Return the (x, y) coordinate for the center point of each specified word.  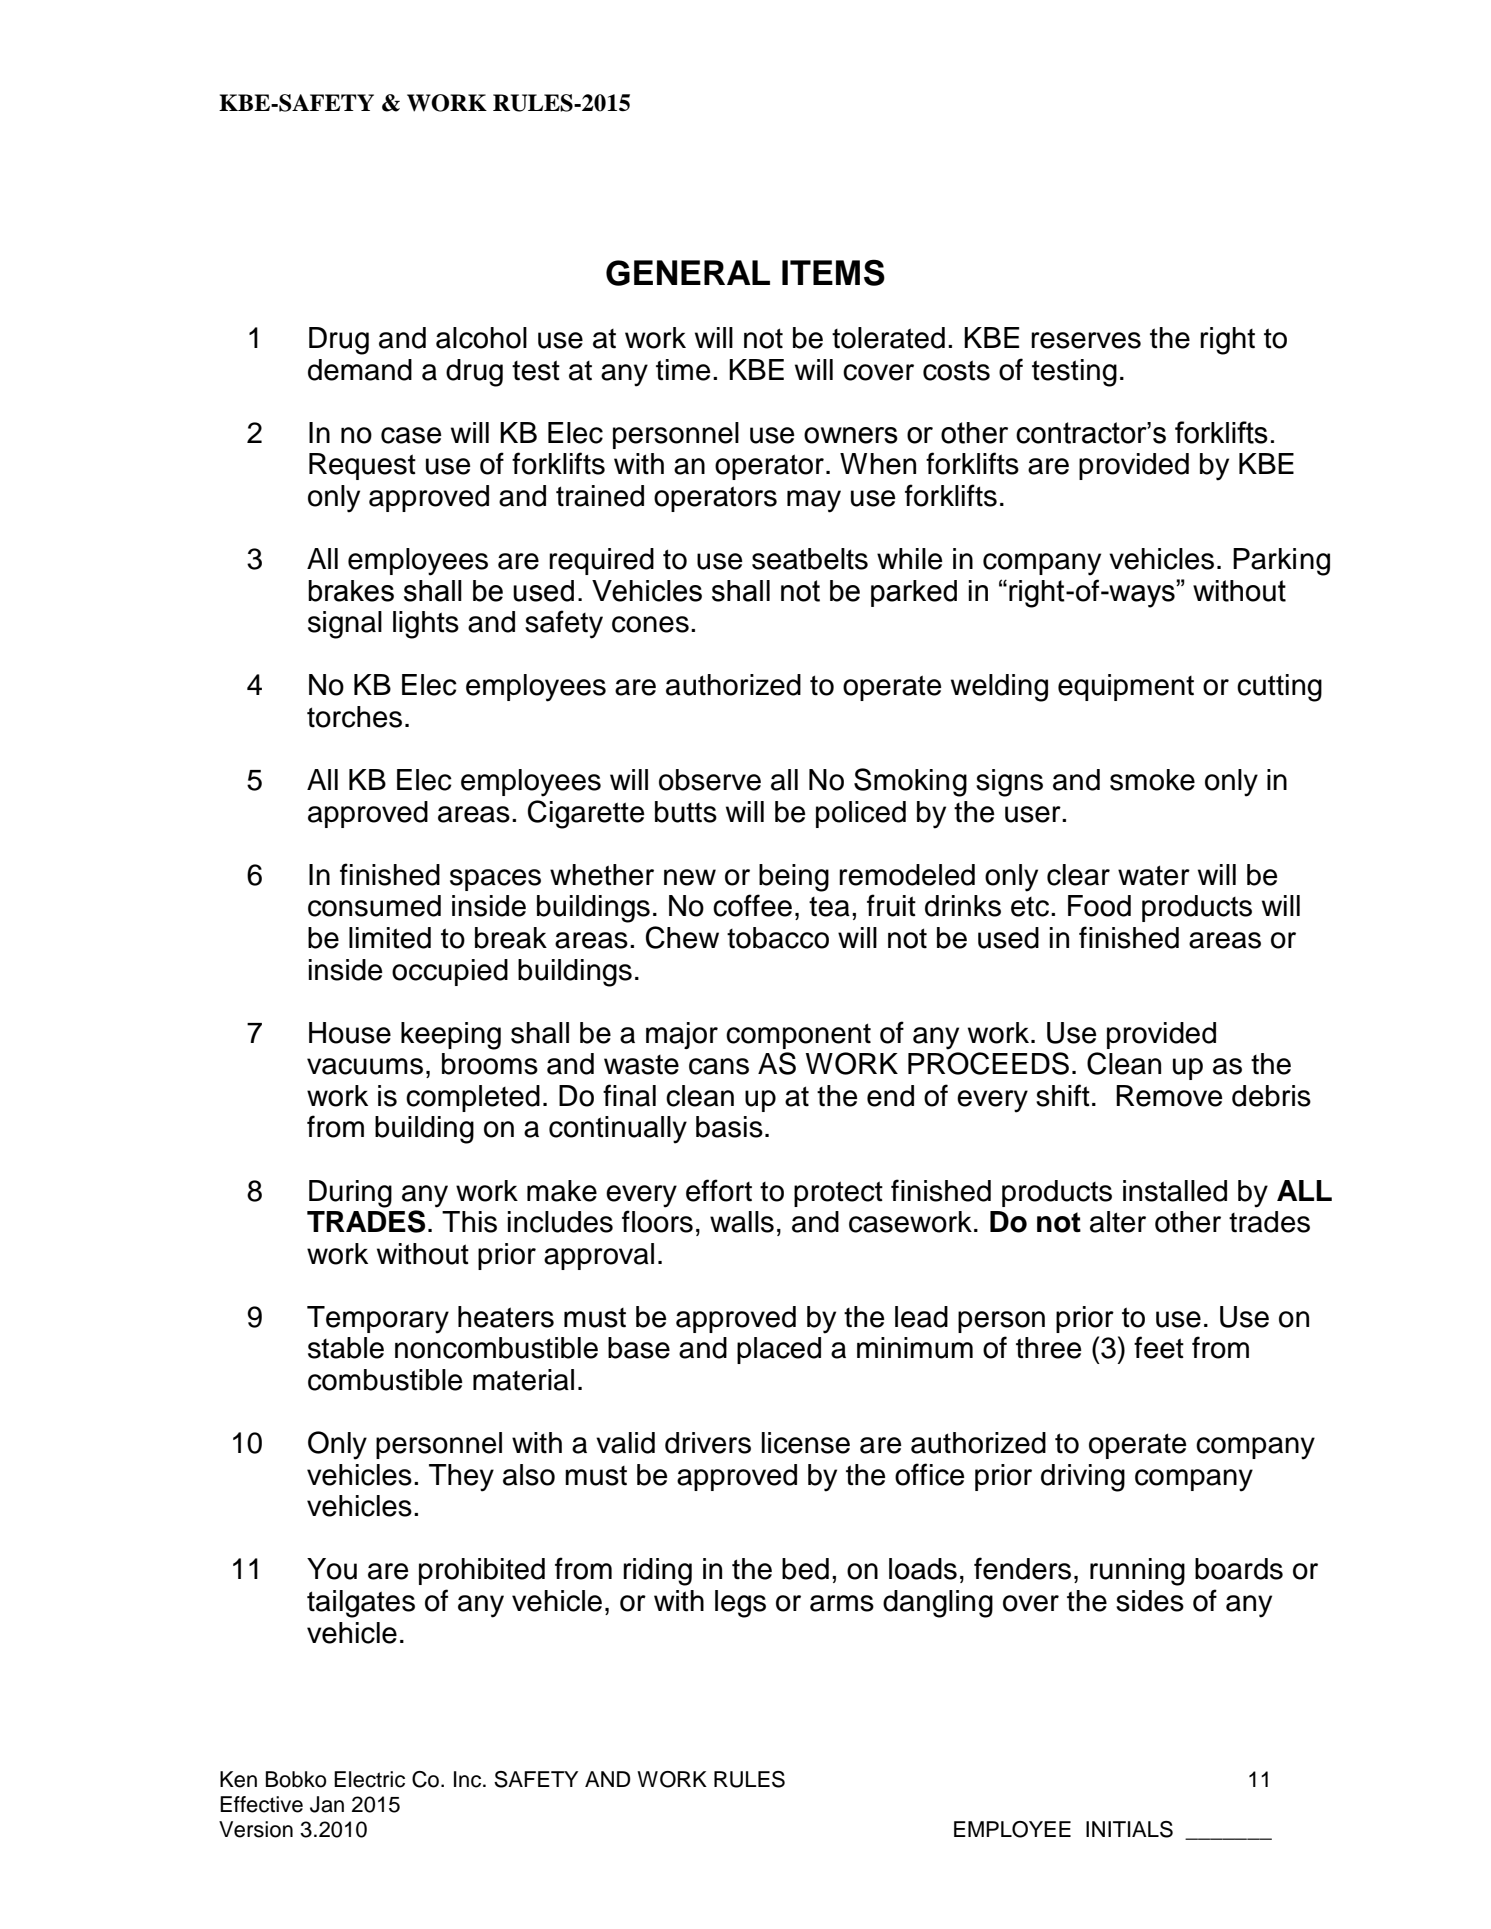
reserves (1086, 340)
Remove (1169, 1096)
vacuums (365, 1066)
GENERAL (688, 273)
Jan (327, 1804)
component (798, 1036)
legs (740, 1604)
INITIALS (1129, 1829)
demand (360, 370)
